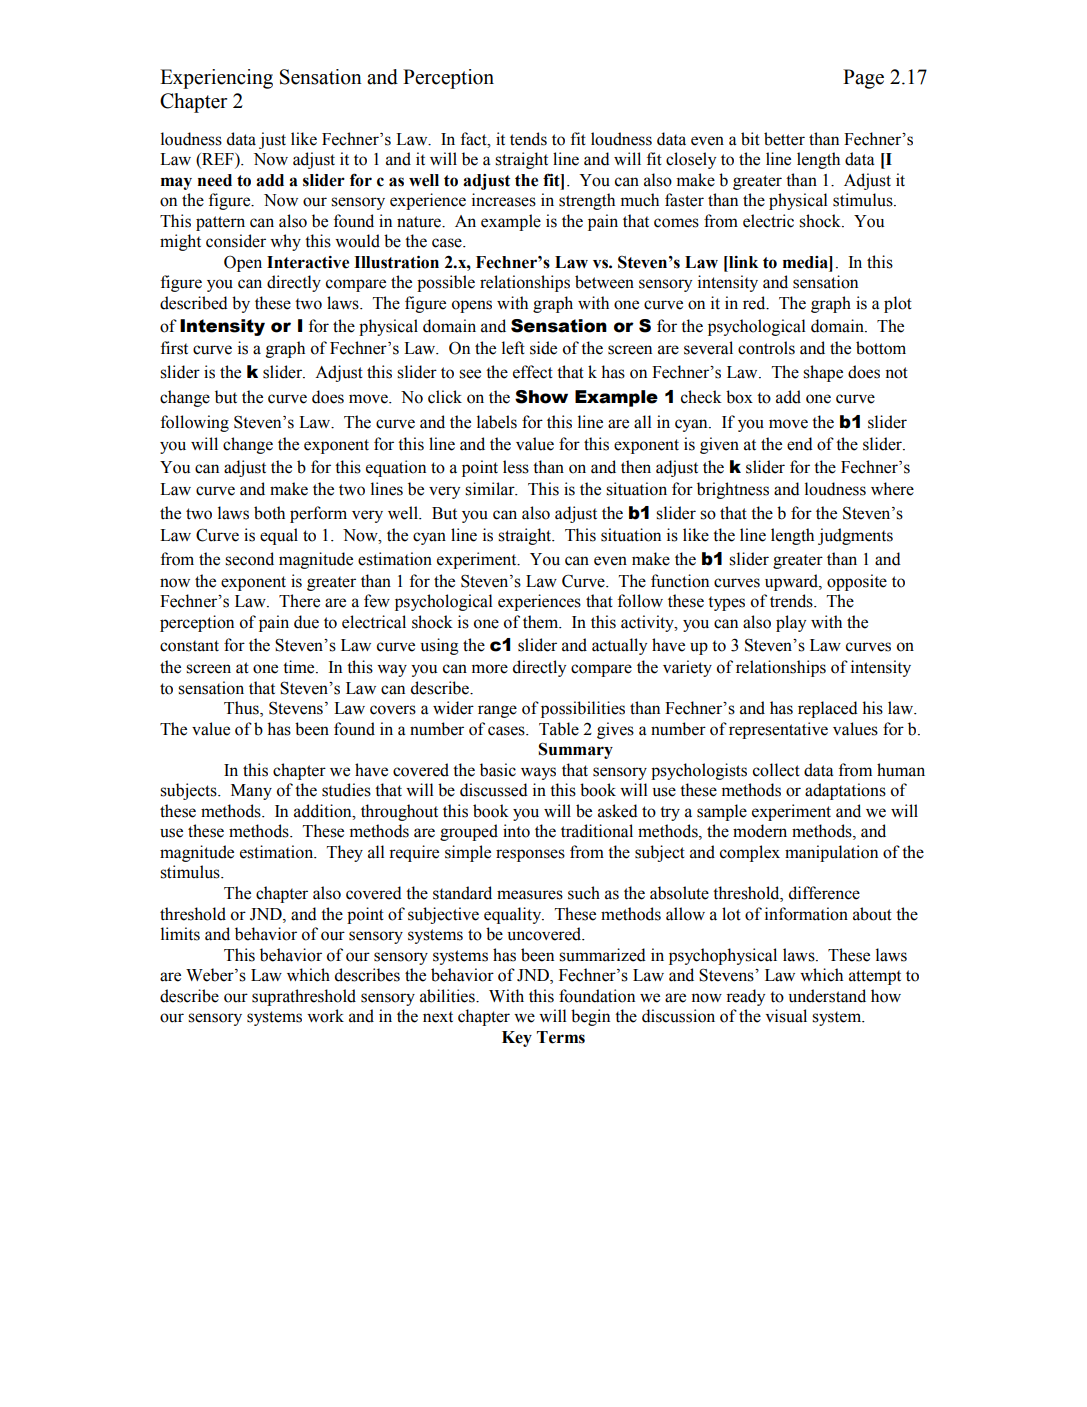 This image has width=1087, height=1407. What do you see at coordinates (845, 791) in the image?
I see `adaptations` at bounding box center [845, 791].
